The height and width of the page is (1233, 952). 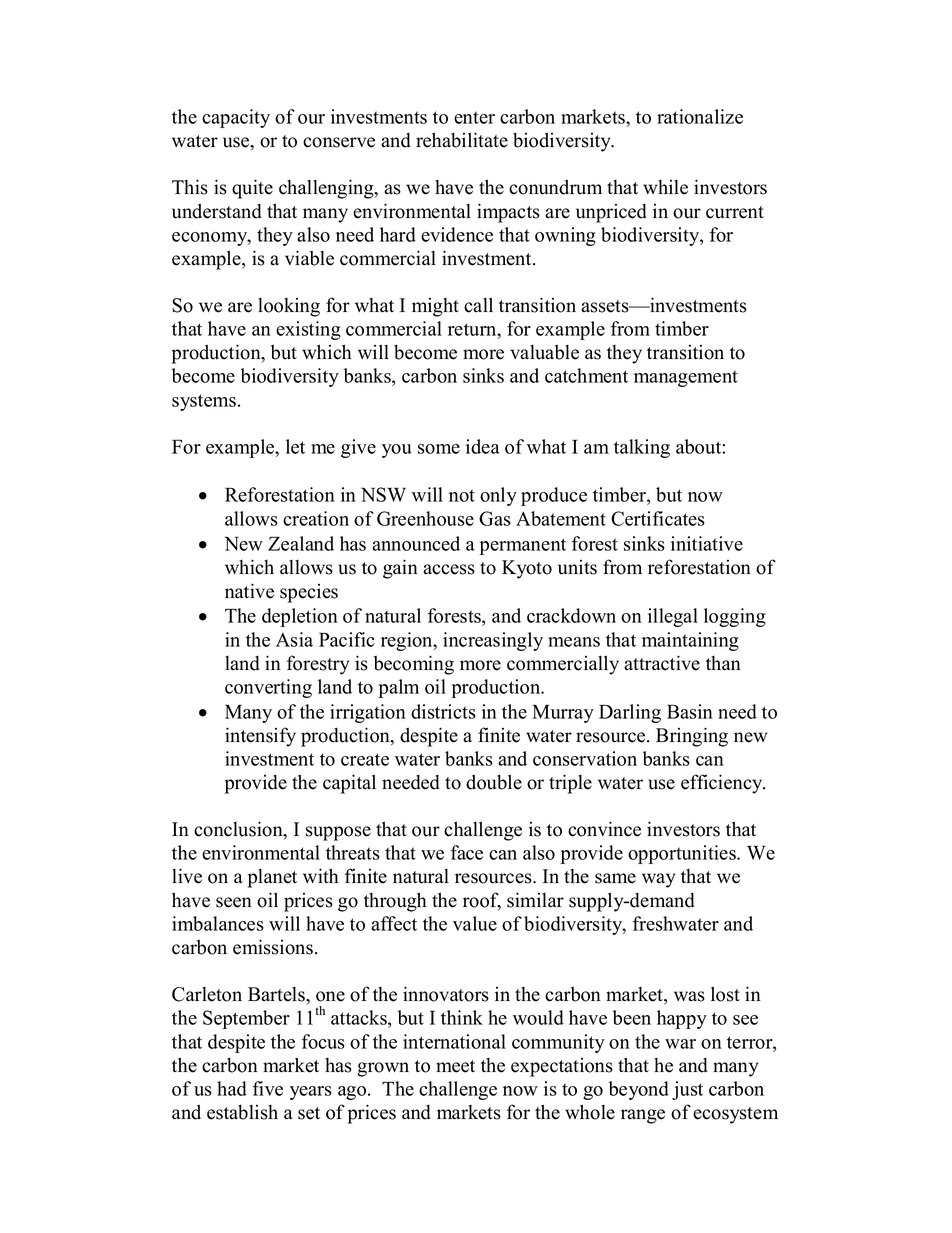 What do you see at coordinates (204, 402) in the page?
I see `systems` at bounding box center [204, 402].
